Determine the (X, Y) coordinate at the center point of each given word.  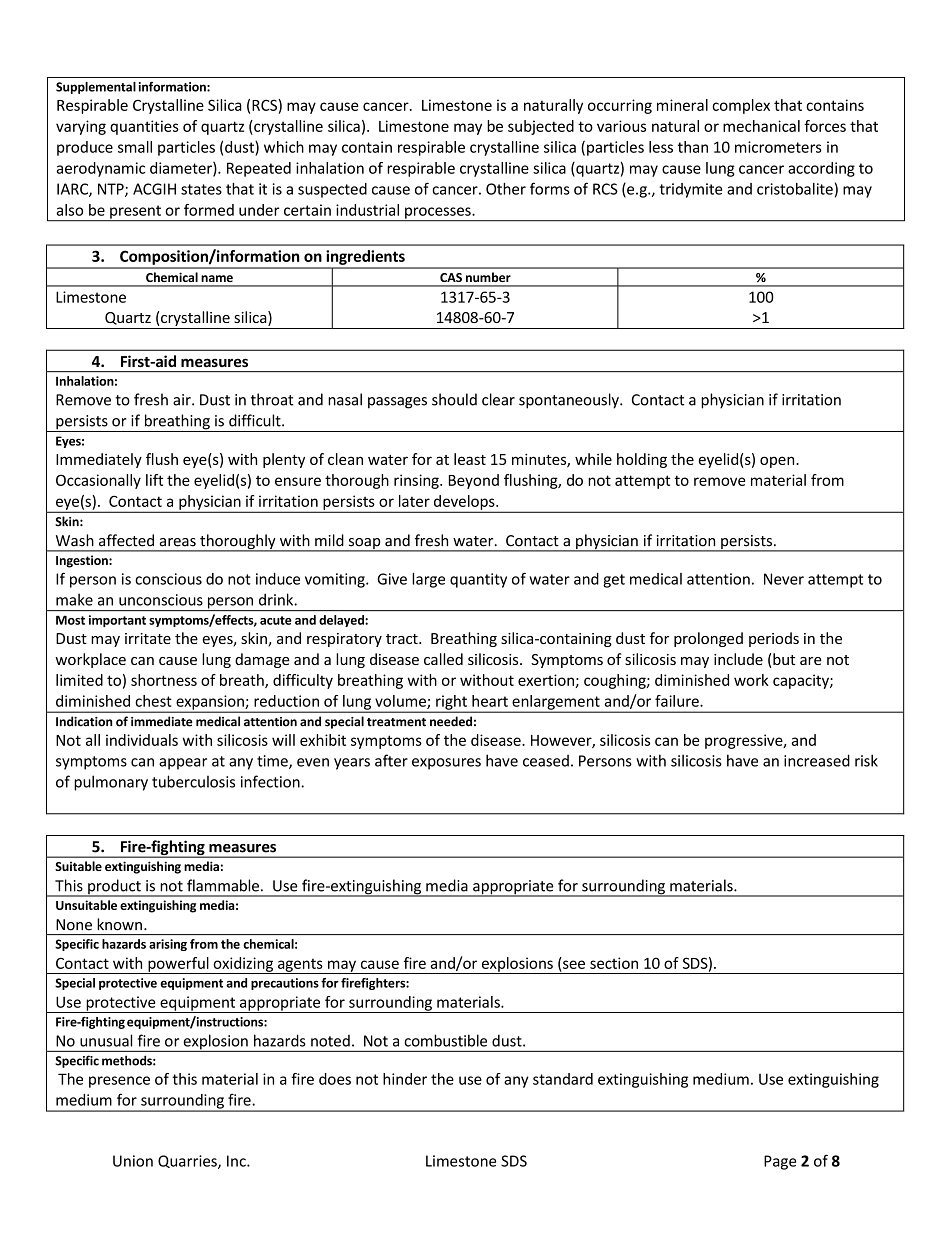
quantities (144, 127)
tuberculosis (193, 781)
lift (154, 480)
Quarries (188, 1162)
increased (817, 760)
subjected (541, 127)
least (470, 459)
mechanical (761, 126)
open (778, 462)
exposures (446, 764)
